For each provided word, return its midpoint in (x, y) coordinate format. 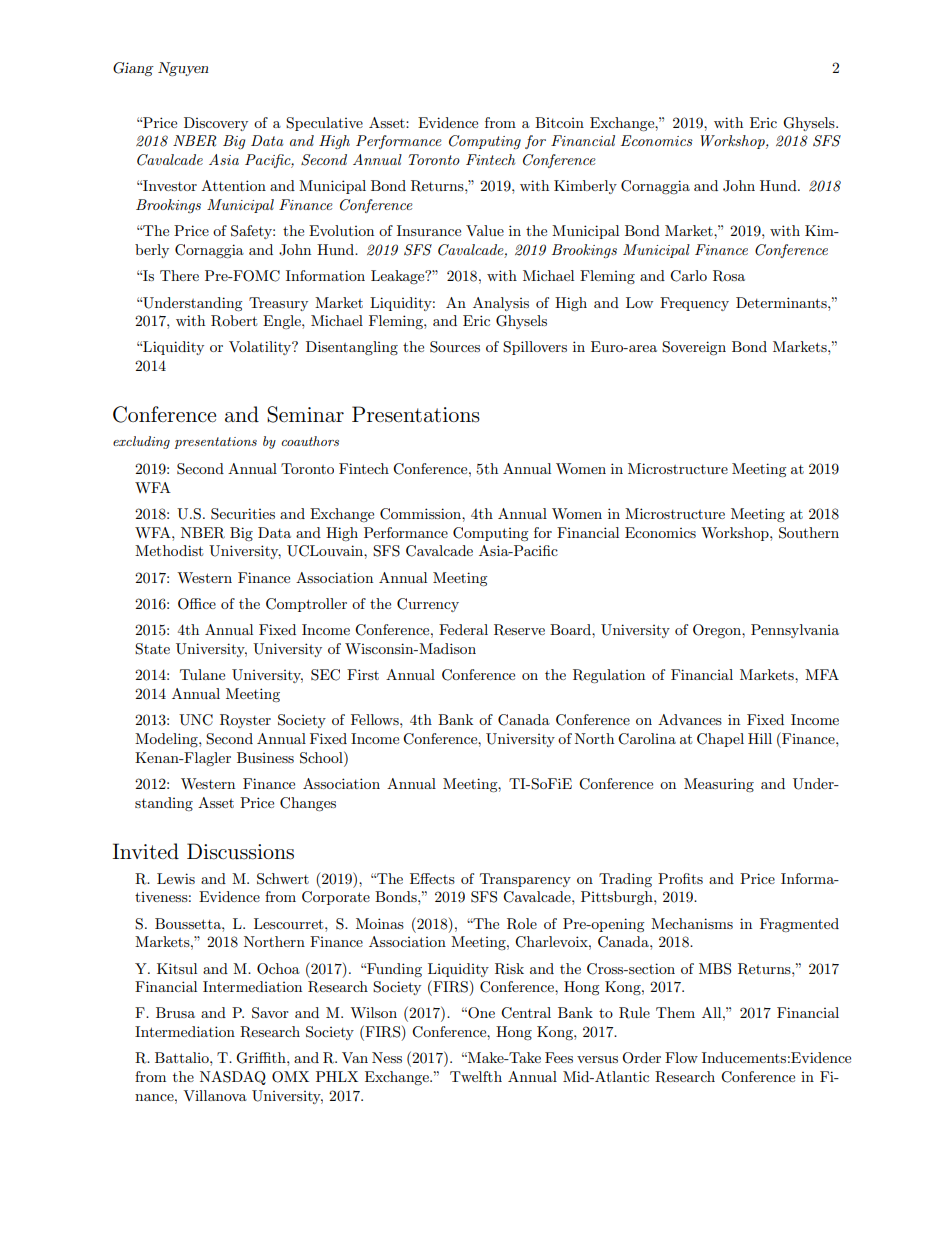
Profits (680, 878)
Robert (234, 321)
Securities (243, 514)
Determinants (782, 302)
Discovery (216, 124)
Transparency (525, 880)
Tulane (202, 674)
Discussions (240, 851)
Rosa (729, 276)
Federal (463, 629)
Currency (428, 605)
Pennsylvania (795, 631)
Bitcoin (559, 122)
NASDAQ (233, 1078)
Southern (809, 533)
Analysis (501, 304)
